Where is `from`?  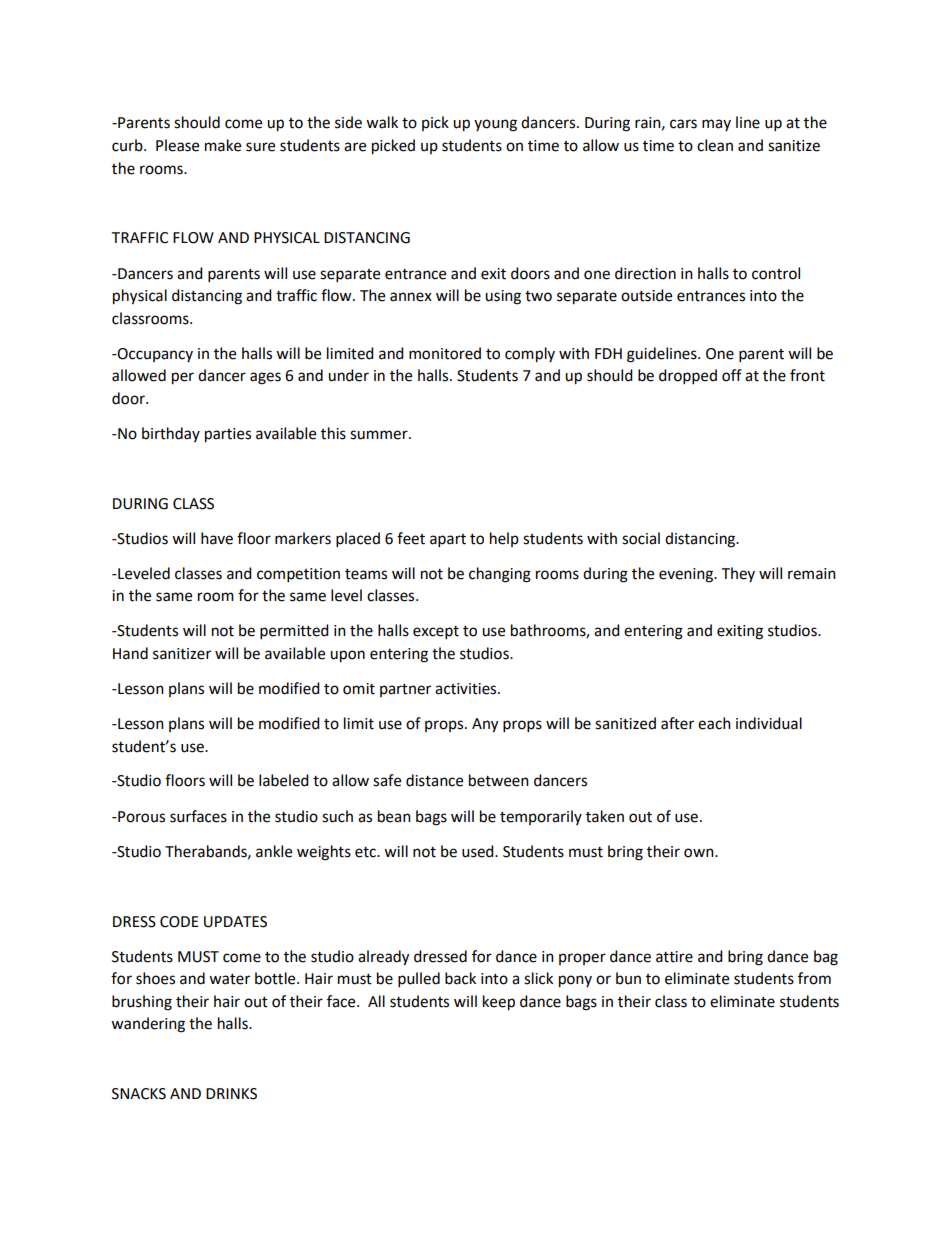 from is located at coordinates (814, 978).
